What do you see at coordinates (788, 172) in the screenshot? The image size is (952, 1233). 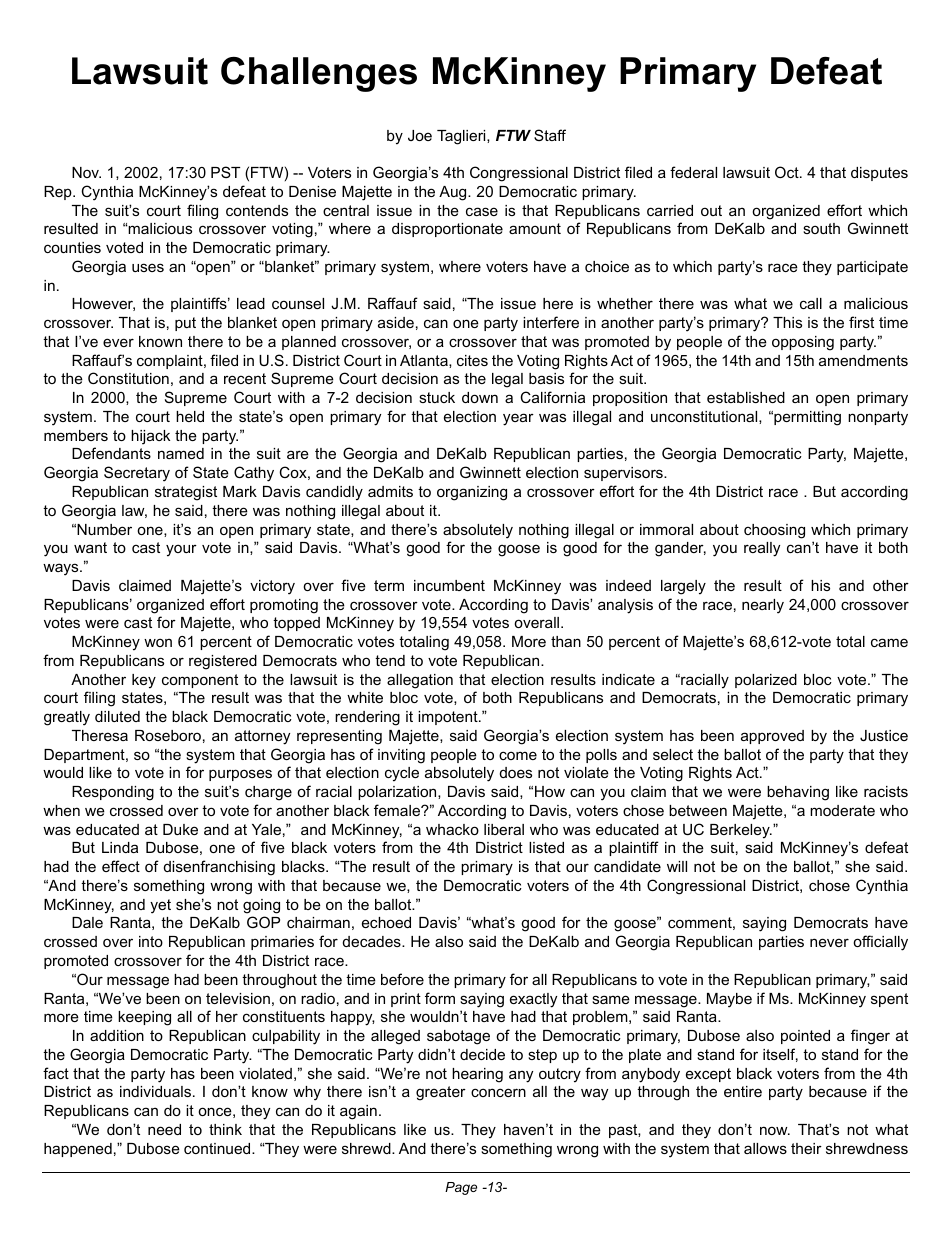 I see `Oct` at bounding box center [788, 172].
